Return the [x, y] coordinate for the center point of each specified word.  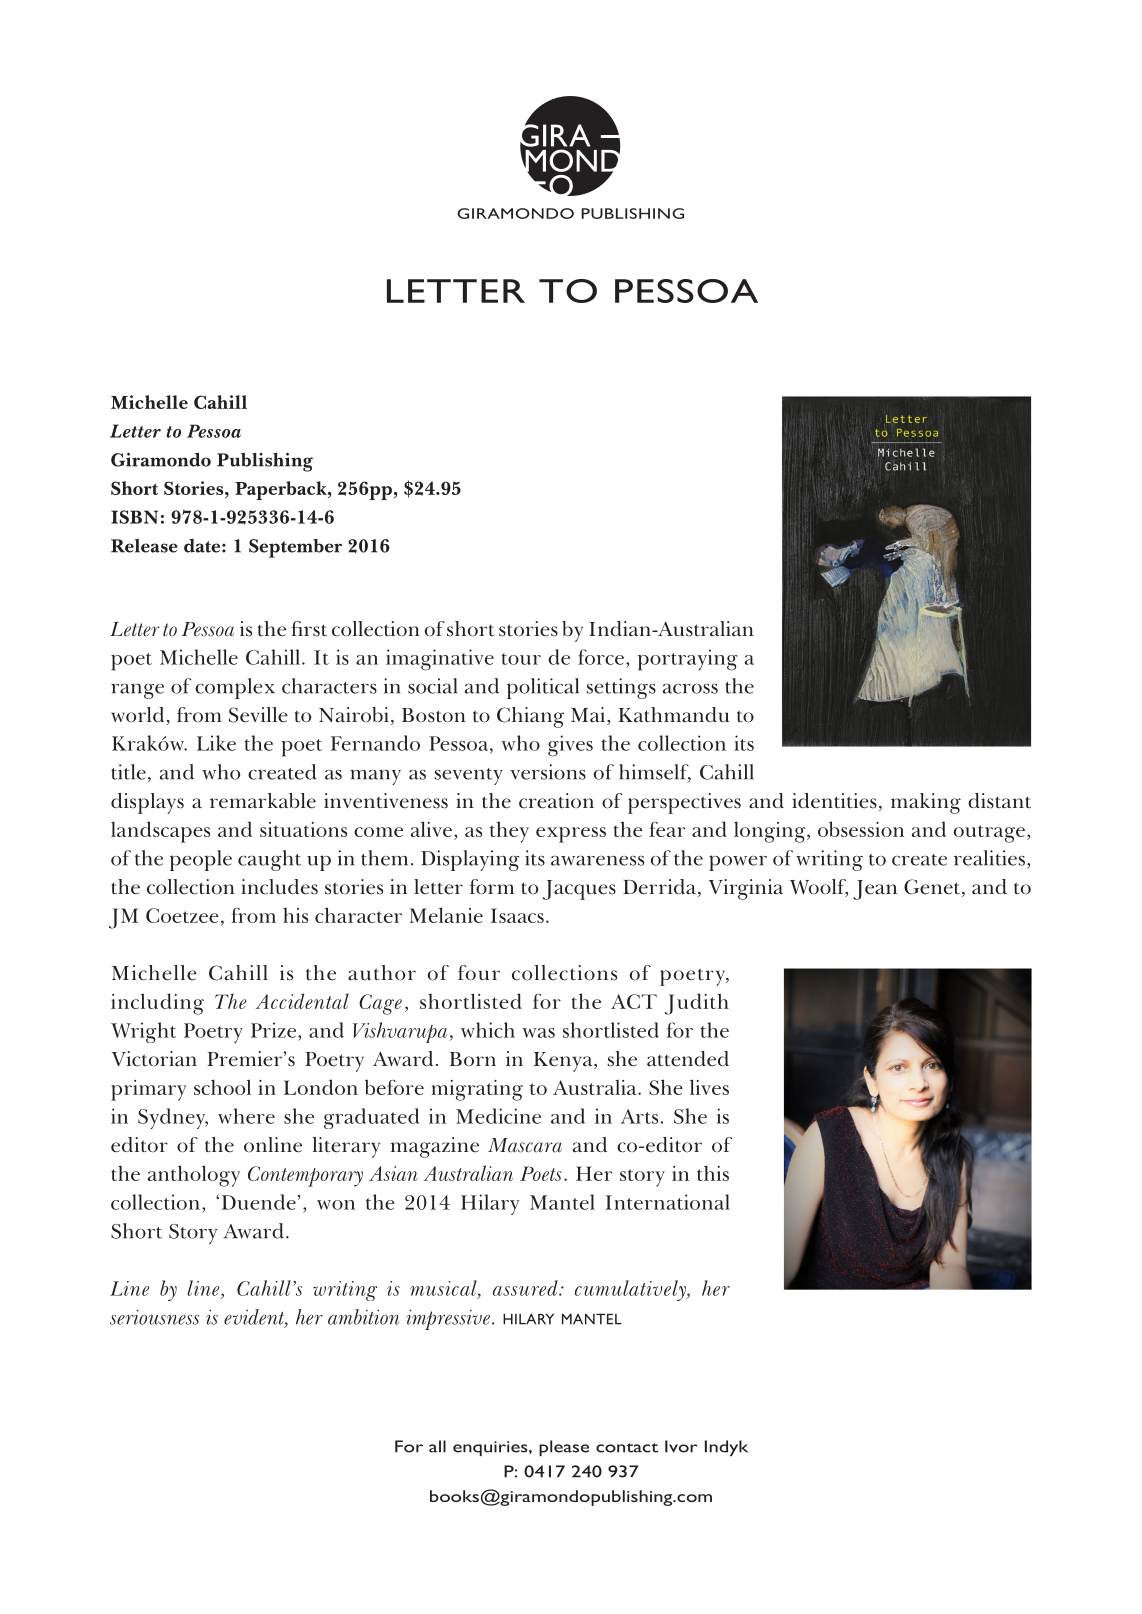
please [564, 1448]
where [246, 1116]
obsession [861, 829]
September [295, 548]
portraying [687, 660]
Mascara [525, 1145]
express [571, 835]
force [601, 657]
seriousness [154, 1317]
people [201, 860]
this [713, 1173]
